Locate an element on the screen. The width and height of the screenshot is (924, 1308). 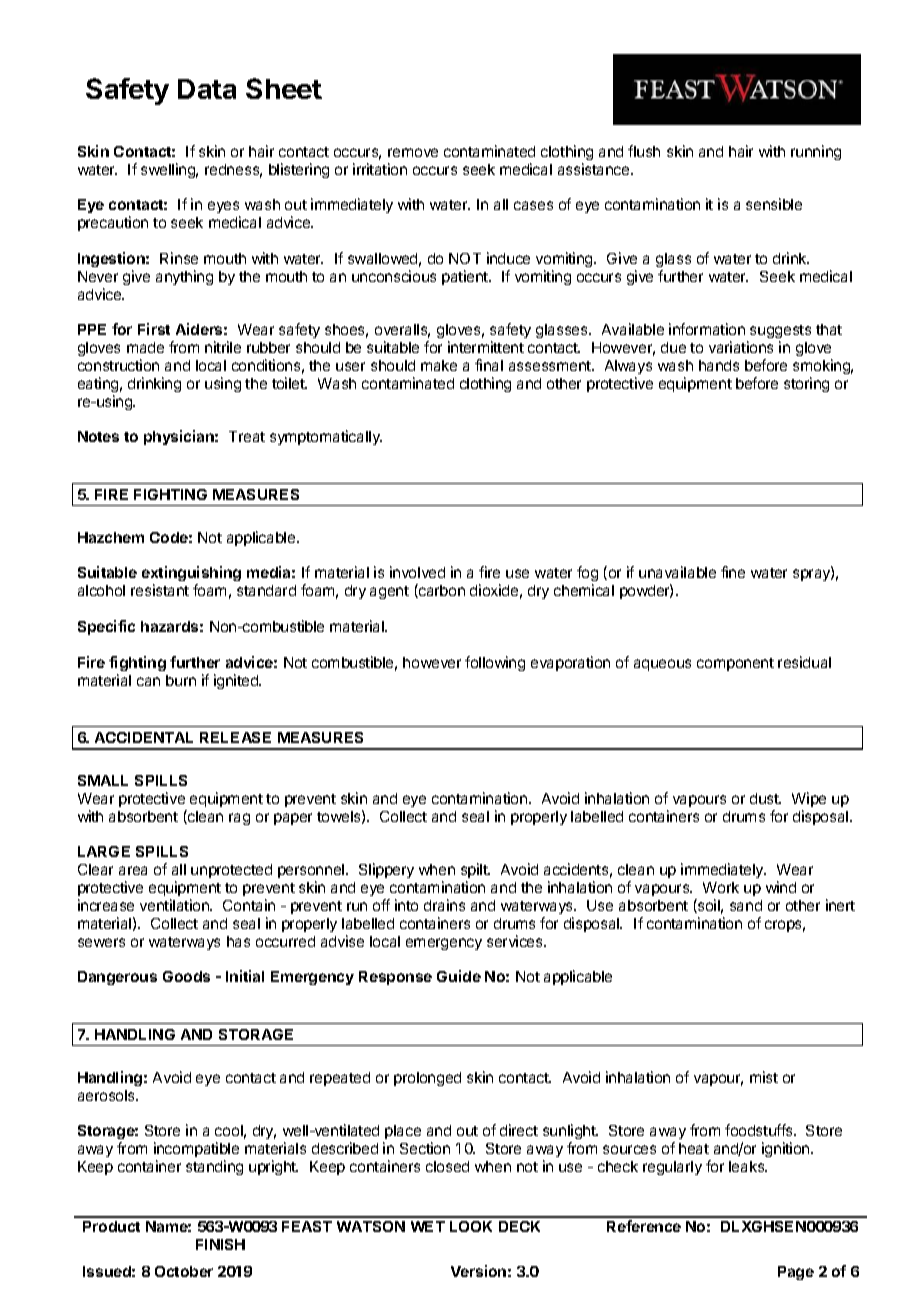
running is located at coordinates (816, 152).
